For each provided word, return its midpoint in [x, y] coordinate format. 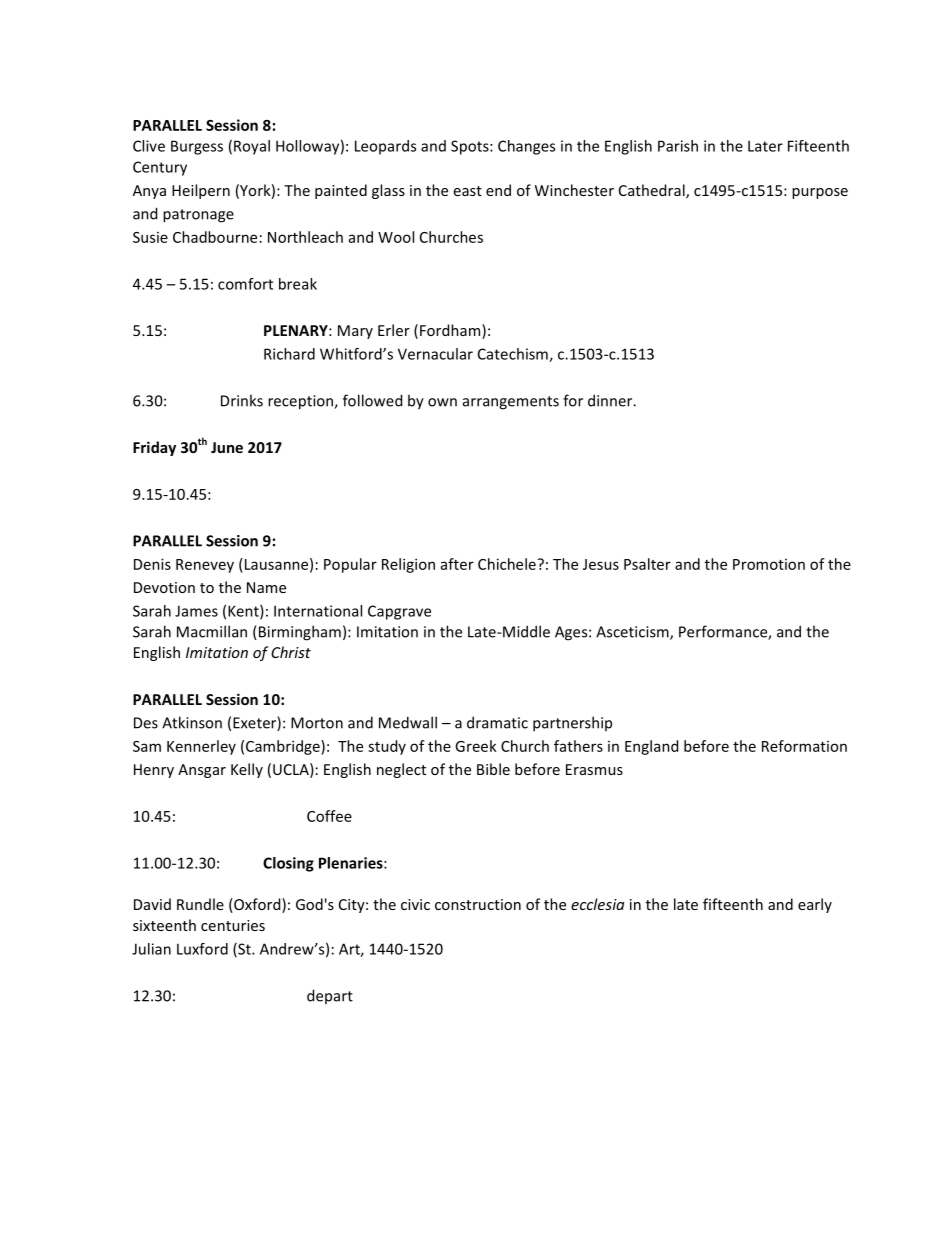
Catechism [514, 355]
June [227, 447]
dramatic [497, 722]
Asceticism [633, 633]
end [498, 190]
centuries [233, 925]
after [457, 564]
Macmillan [212, 631]
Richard [289, 354]
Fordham [451, 331]
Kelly [247, 770]
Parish [678, 146]
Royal [252, 147]
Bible [493, 769]
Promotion [769, 564]
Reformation [804, 746]
